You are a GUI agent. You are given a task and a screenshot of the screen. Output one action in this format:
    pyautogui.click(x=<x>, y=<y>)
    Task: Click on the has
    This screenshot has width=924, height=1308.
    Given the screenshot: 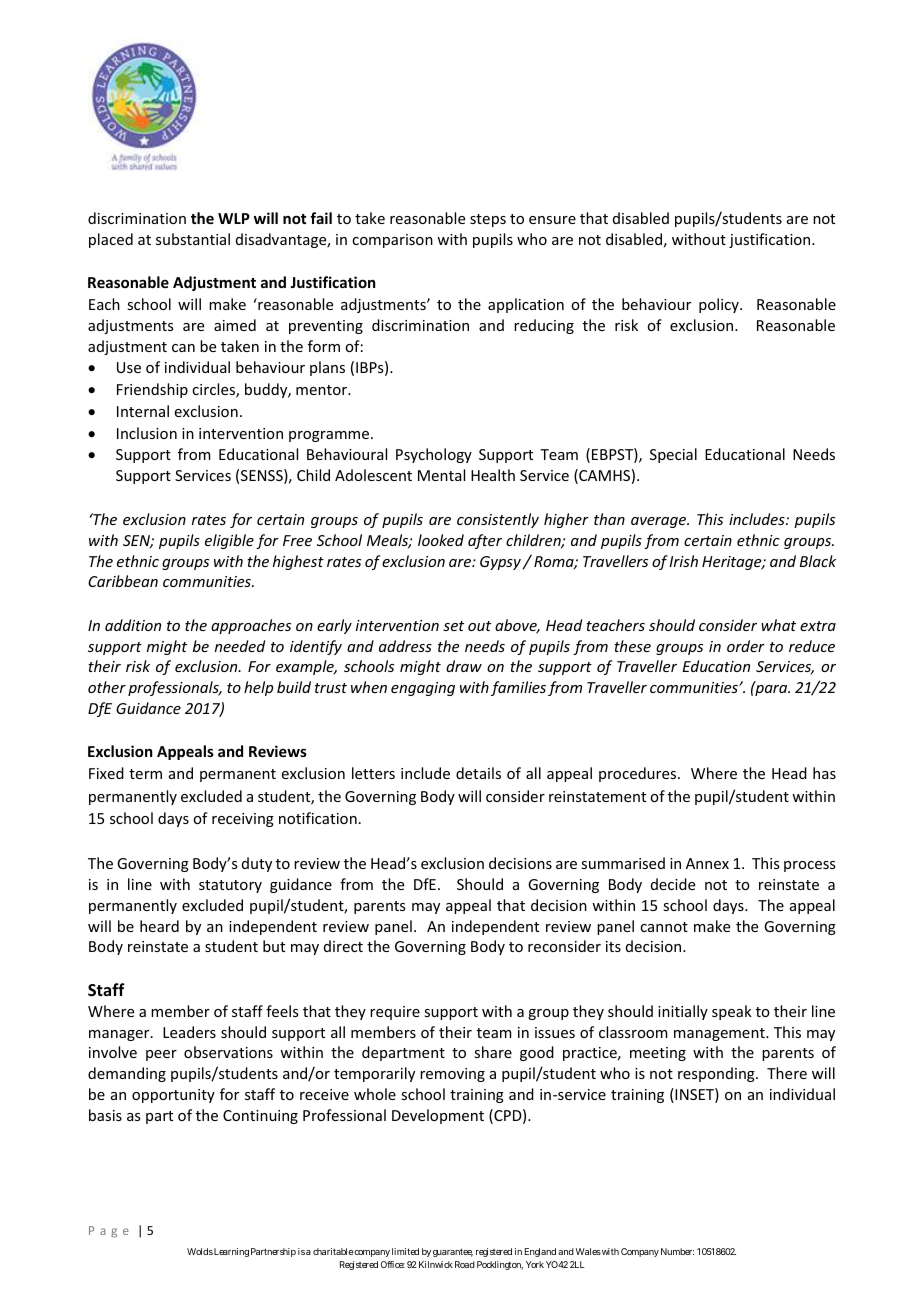 What is the action you would take?
    pyautogui.click(x=824, y=773)
